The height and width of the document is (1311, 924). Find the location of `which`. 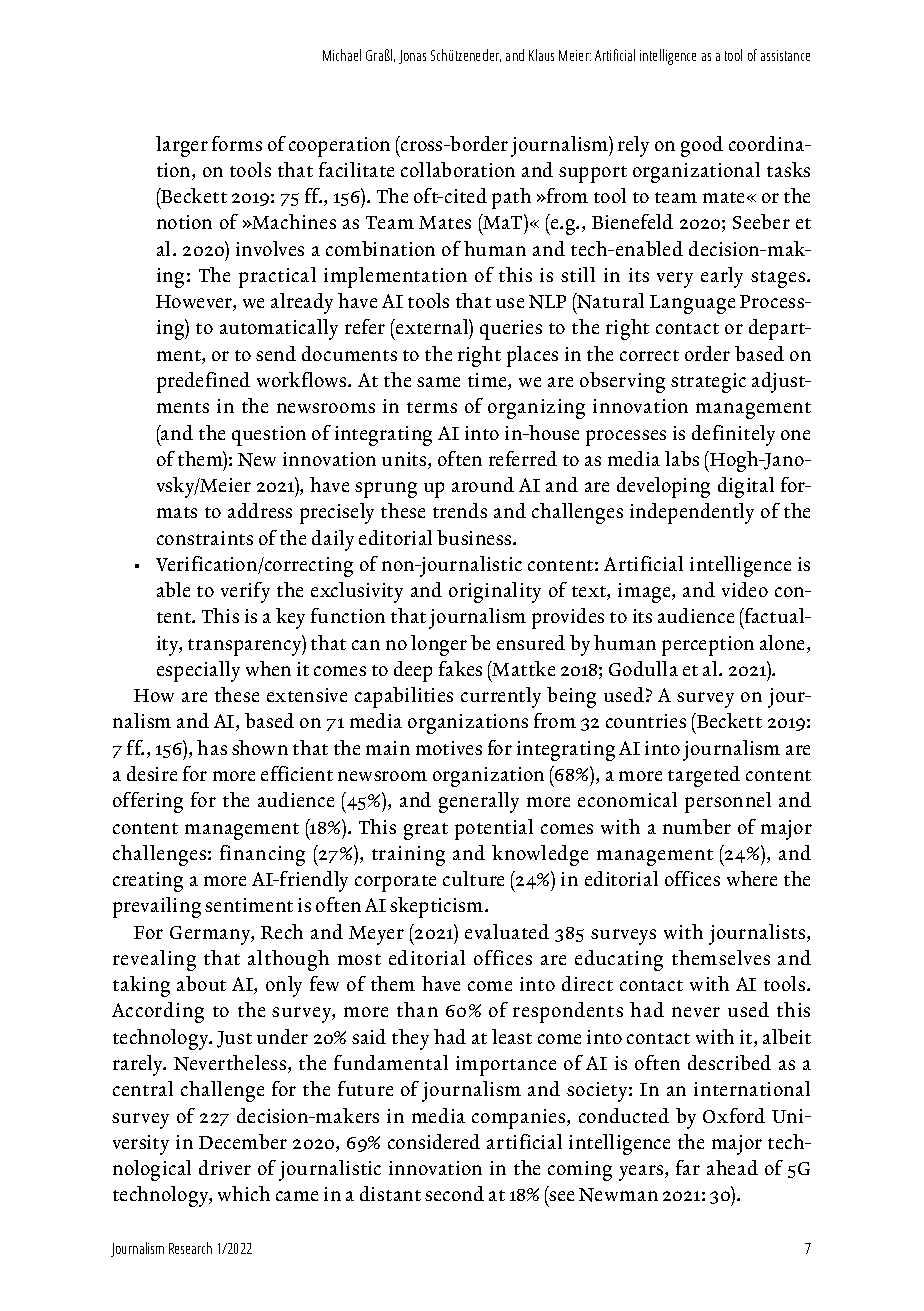

which is located at coordinates (244, 1193).
